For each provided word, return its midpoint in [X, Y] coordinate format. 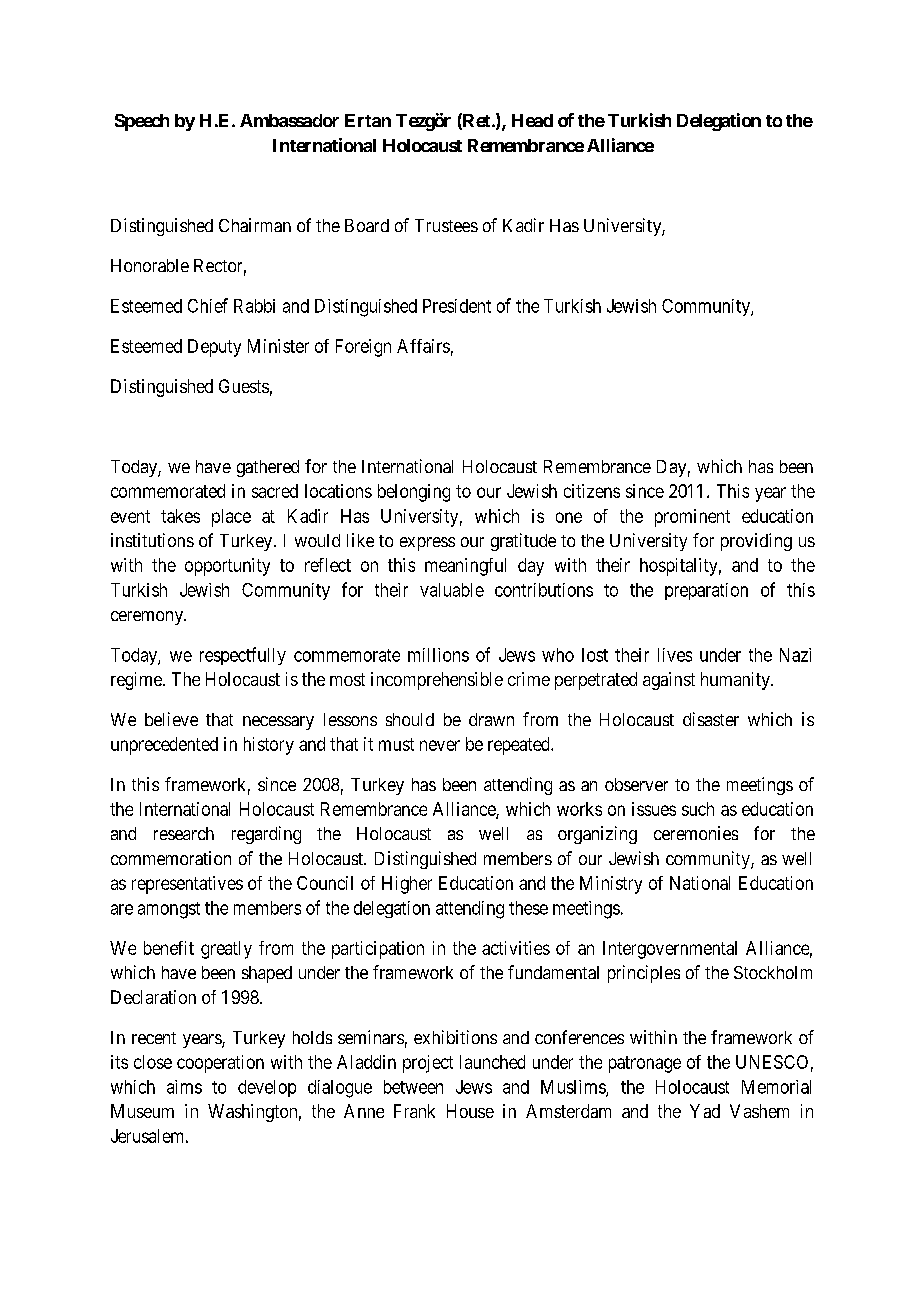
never [440, 745]
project [428, 1064]
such [698, 809]
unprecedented [164, 746]
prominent [692, 518]
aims [184, 1087]
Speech [142, 122]
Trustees [446, 225]
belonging [414, 493]
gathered [268, 468]
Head [532, 120]
